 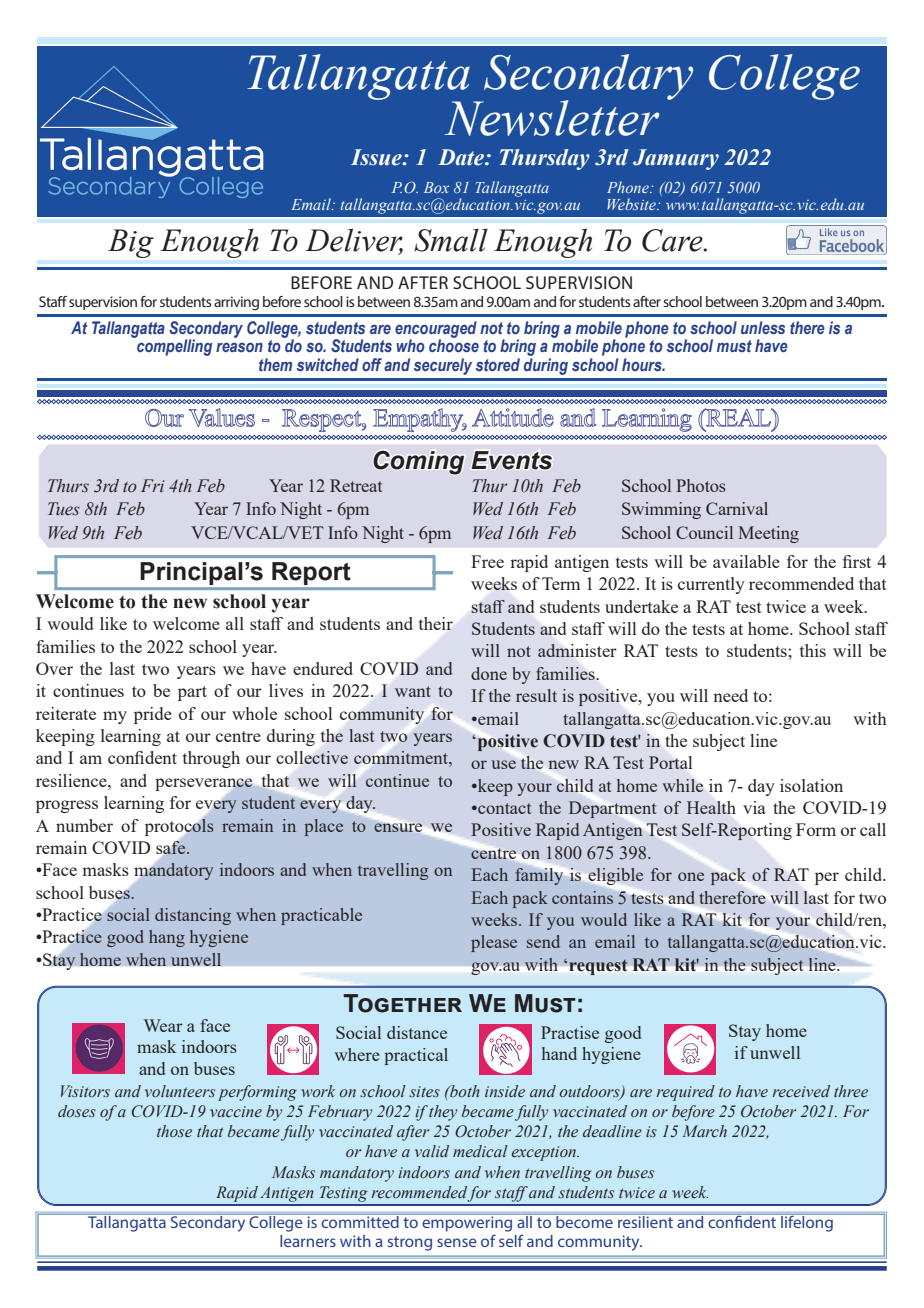 I want to click on Website, so click(x=632, y=204).
